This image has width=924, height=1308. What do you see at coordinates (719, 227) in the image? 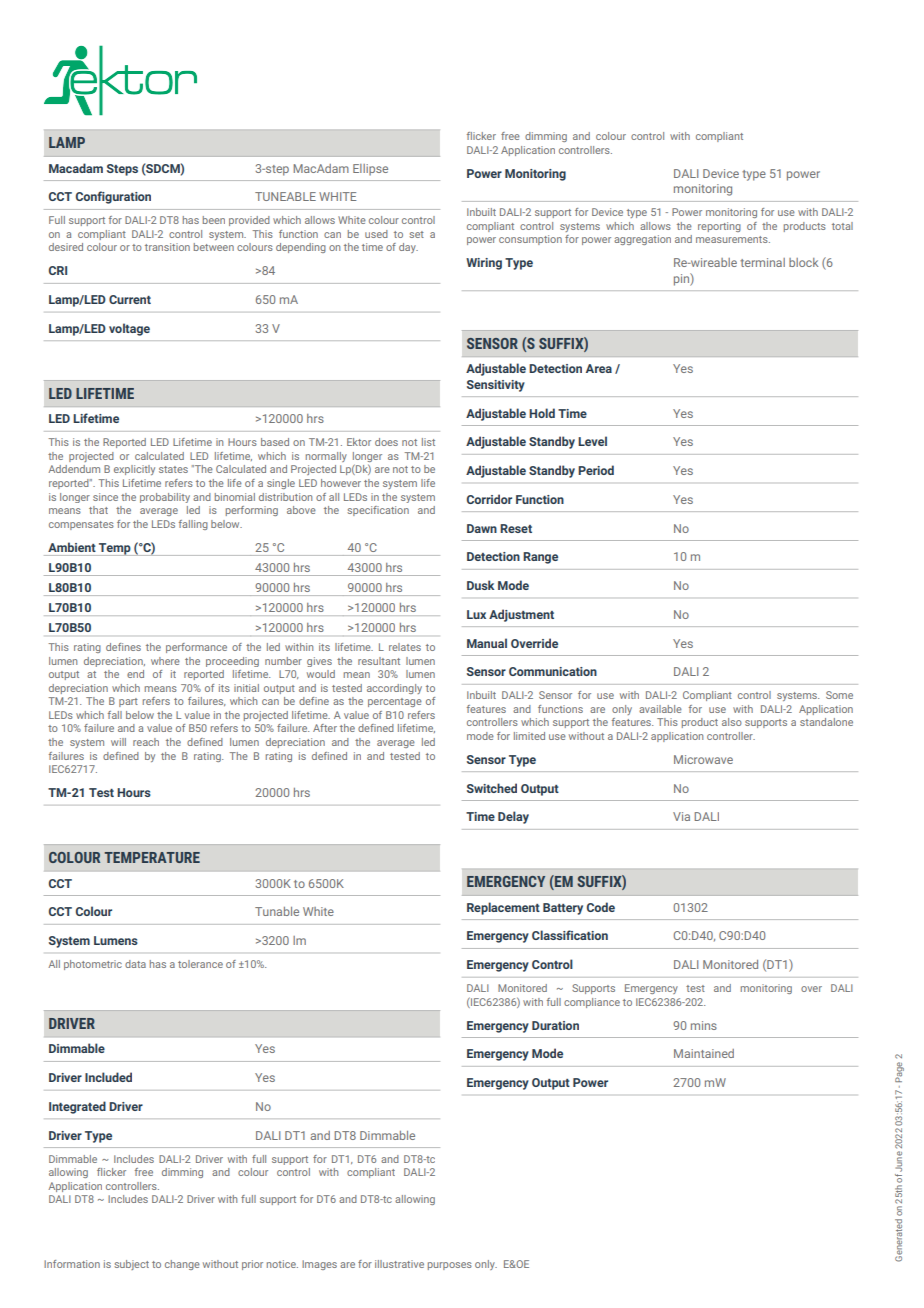
I see `reporting` at bounding box center [719, 227].
